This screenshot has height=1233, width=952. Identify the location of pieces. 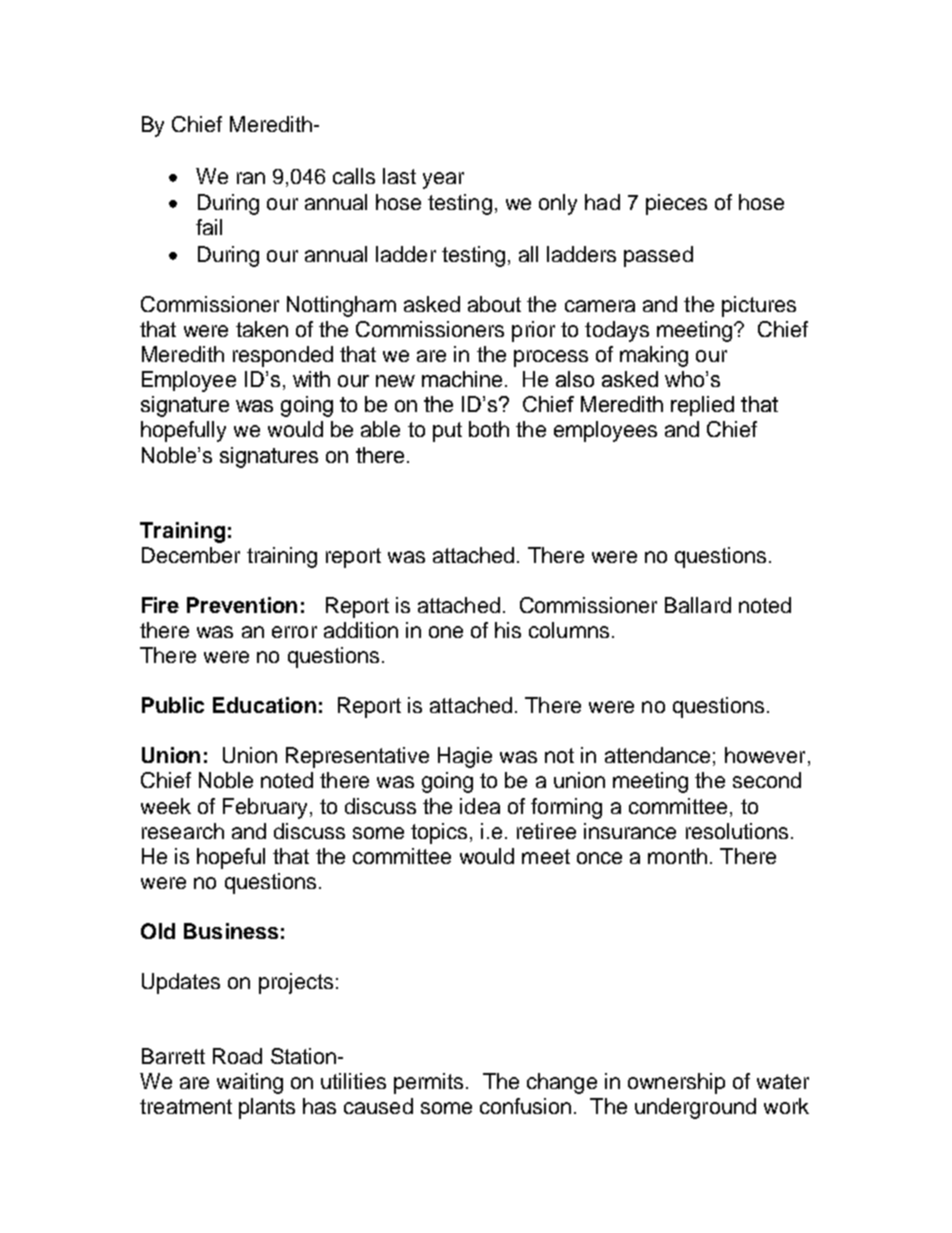
(676, 204).
